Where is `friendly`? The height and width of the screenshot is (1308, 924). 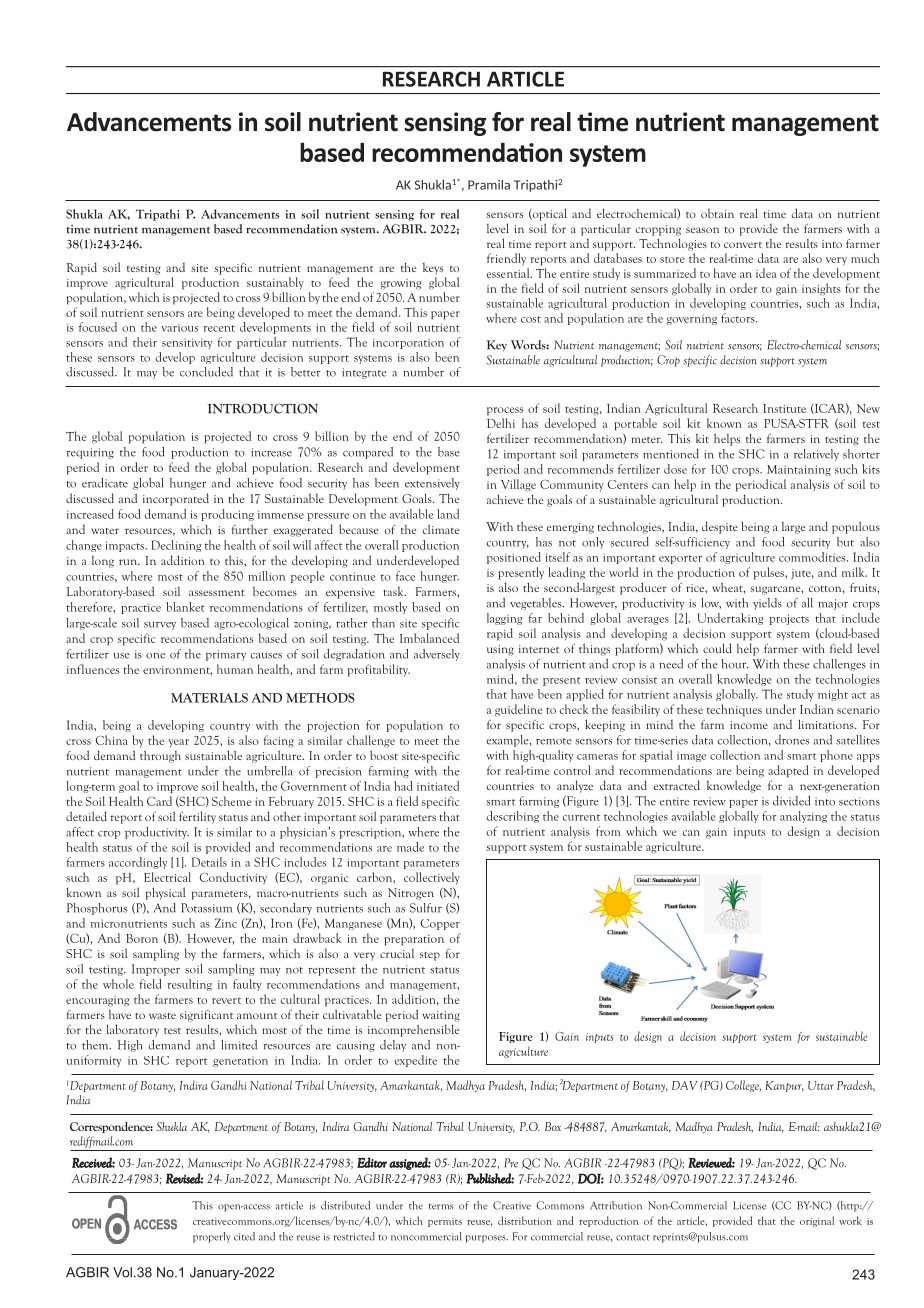 friendly is located at coordinates (506, 259).
